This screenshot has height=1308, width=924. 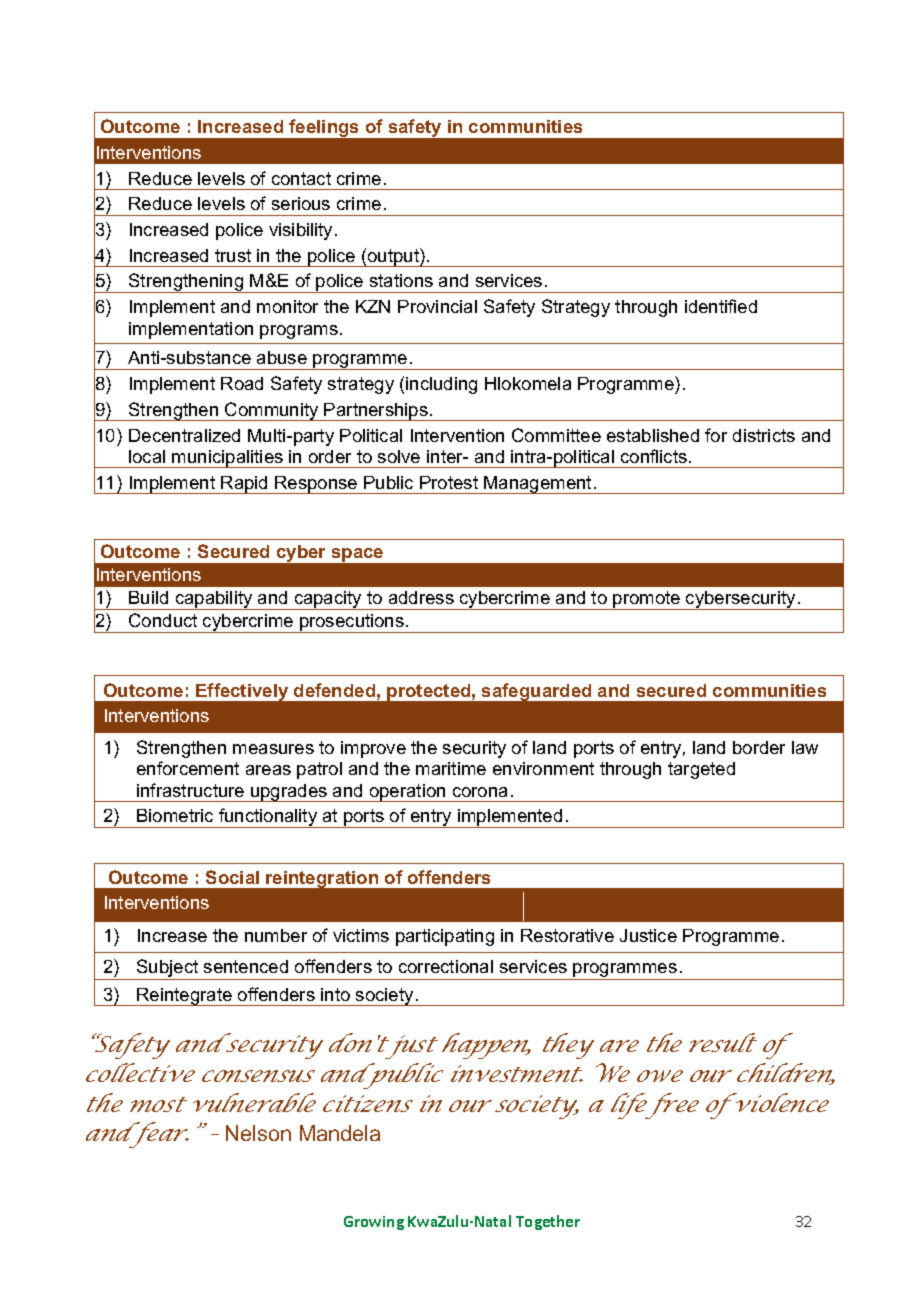 I want to click on trust, so click(x=233, y=255).
